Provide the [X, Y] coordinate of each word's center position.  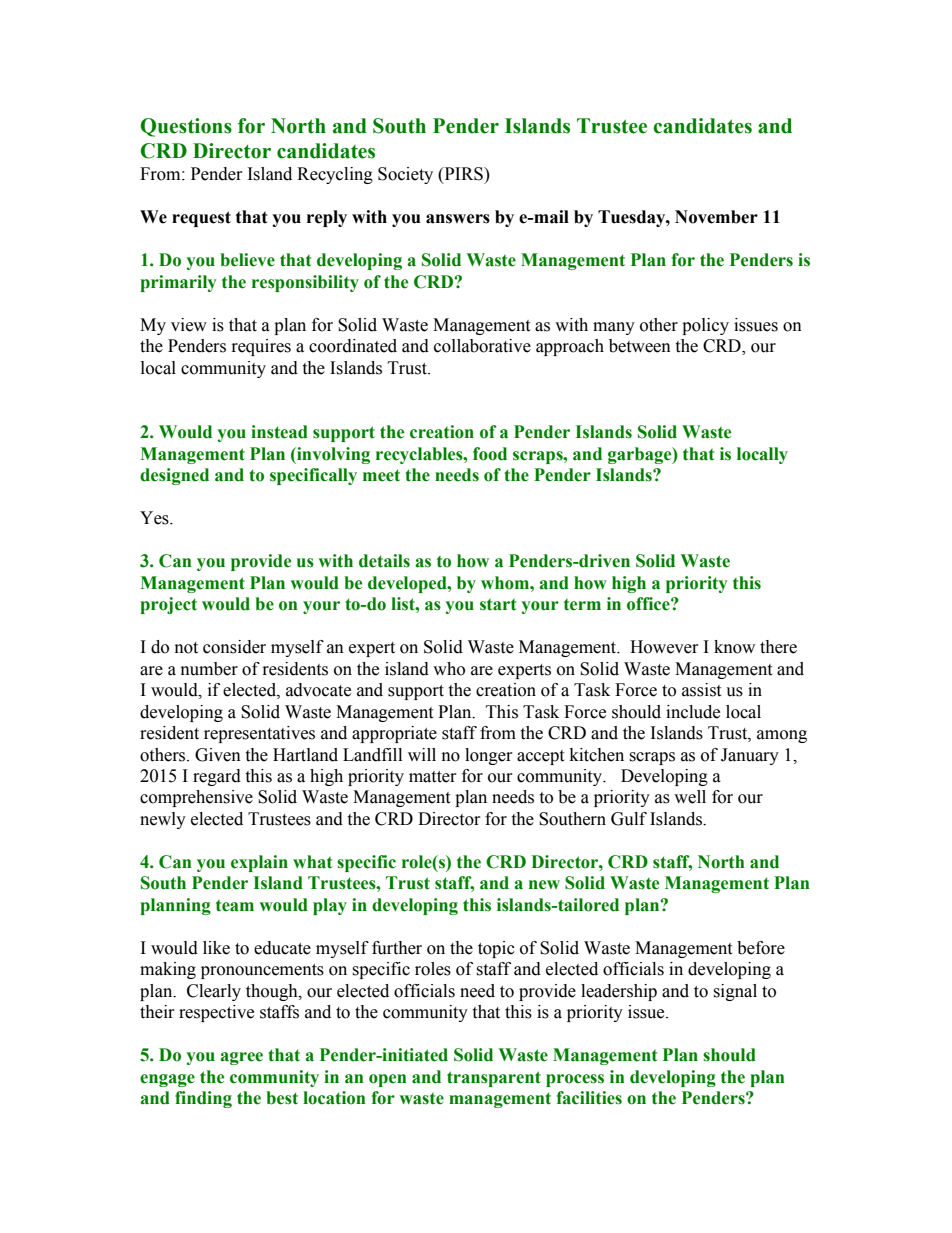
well [690, 797]
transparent [494, 1079]
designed [174, 476]
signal [735, 992]
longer [489, 756]
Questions [186, 127]
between [640, 346]
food [490, 454]
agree [241, 1058]
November [716, 217]
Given [218, 755]
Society [405, 175]
